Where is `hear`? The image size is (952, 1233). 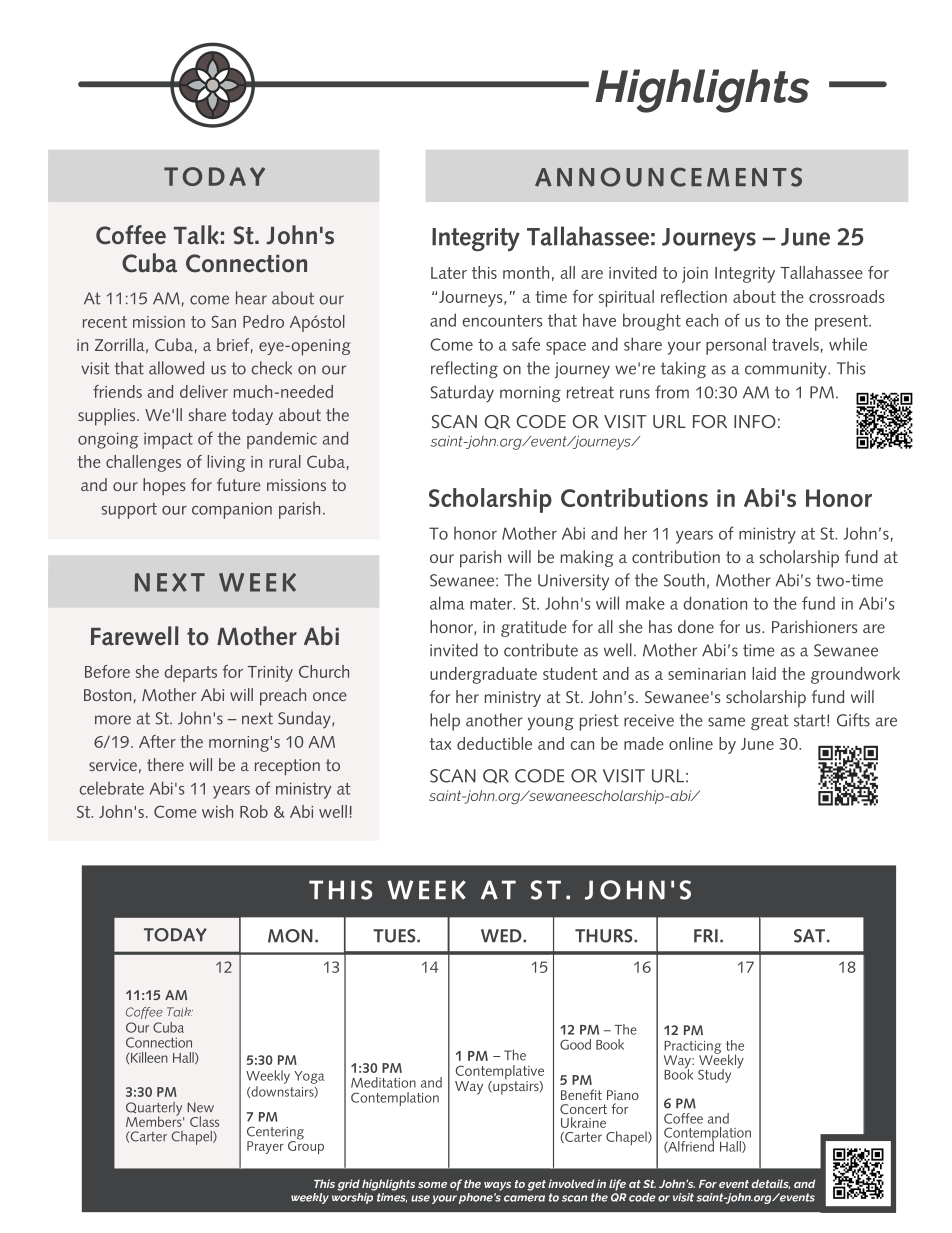 hear is located at coordinates (251, 298).
